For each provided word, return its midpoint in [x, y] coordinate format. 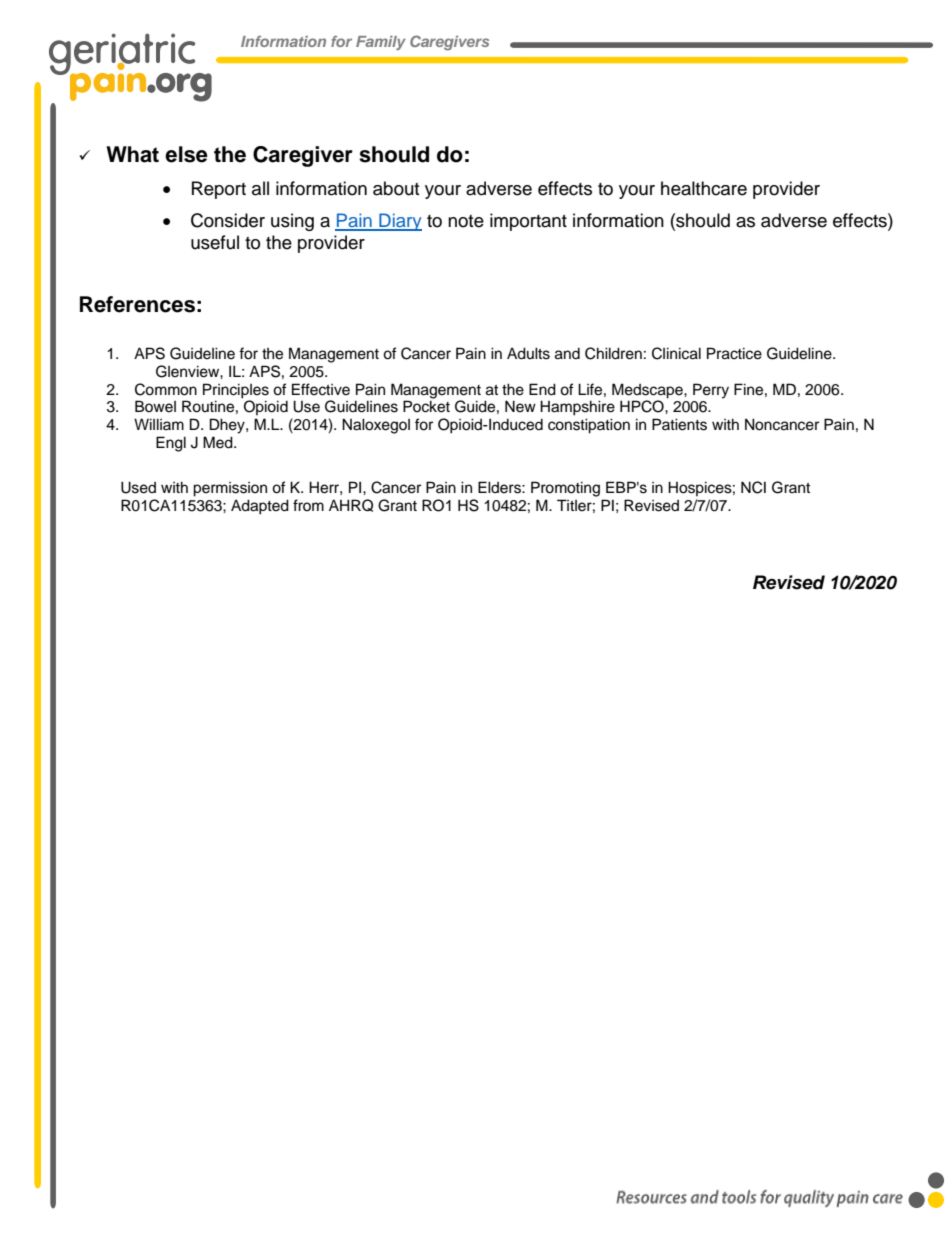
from [308, 505]
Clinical [676, 353]
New [520, 406]
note [466, 221]
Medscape [648, 391]
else [186, 154]
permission [230, 489]
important [528, 222]
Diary [399, 222]
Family [381, 43]
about [396, 188]
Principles [236, 391]
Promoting [565, 489]
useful [215, 242]
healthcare [704, 188]
